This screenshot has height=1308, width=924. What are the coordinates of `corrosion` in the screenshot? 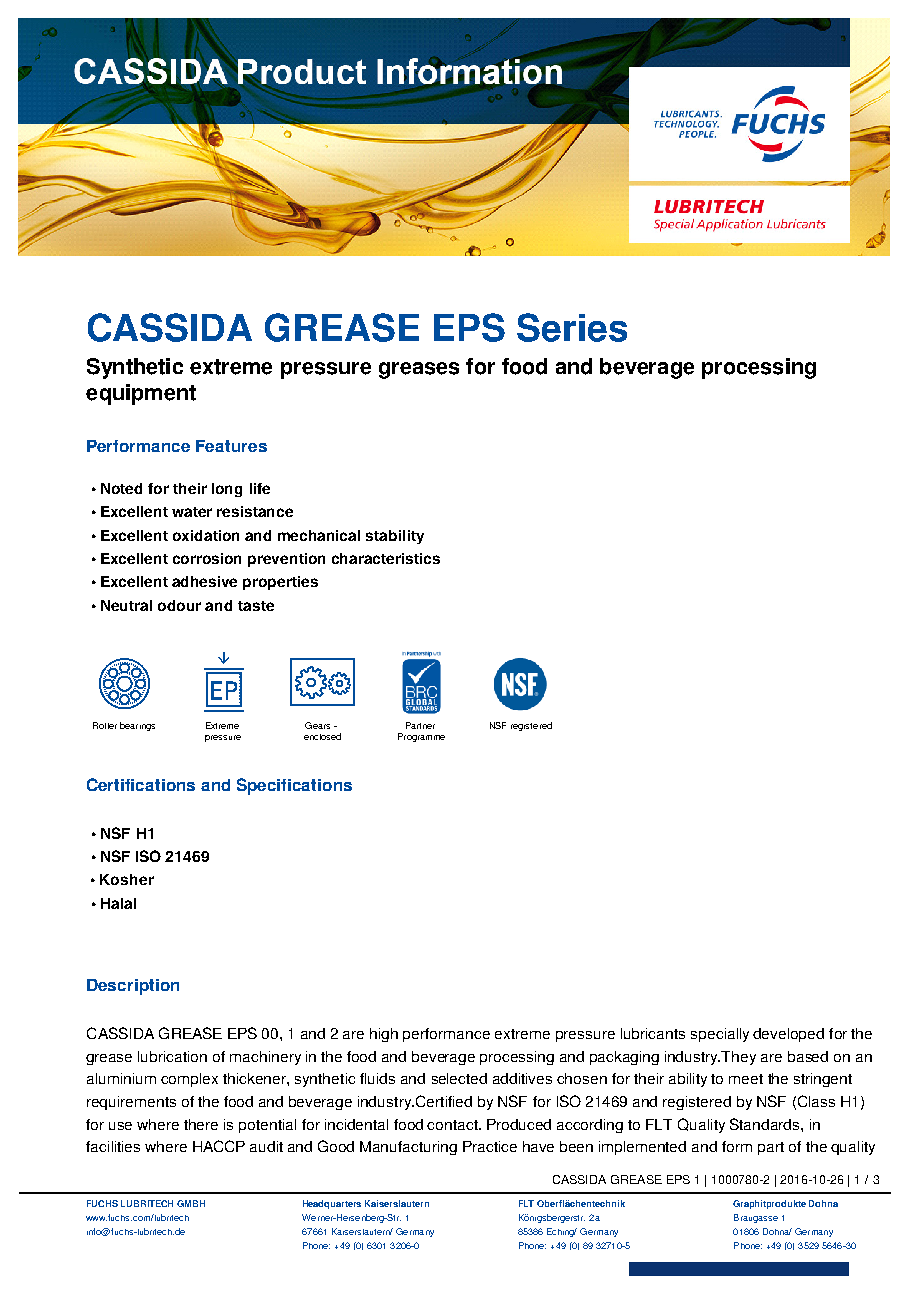 It's located at (207, 558).
